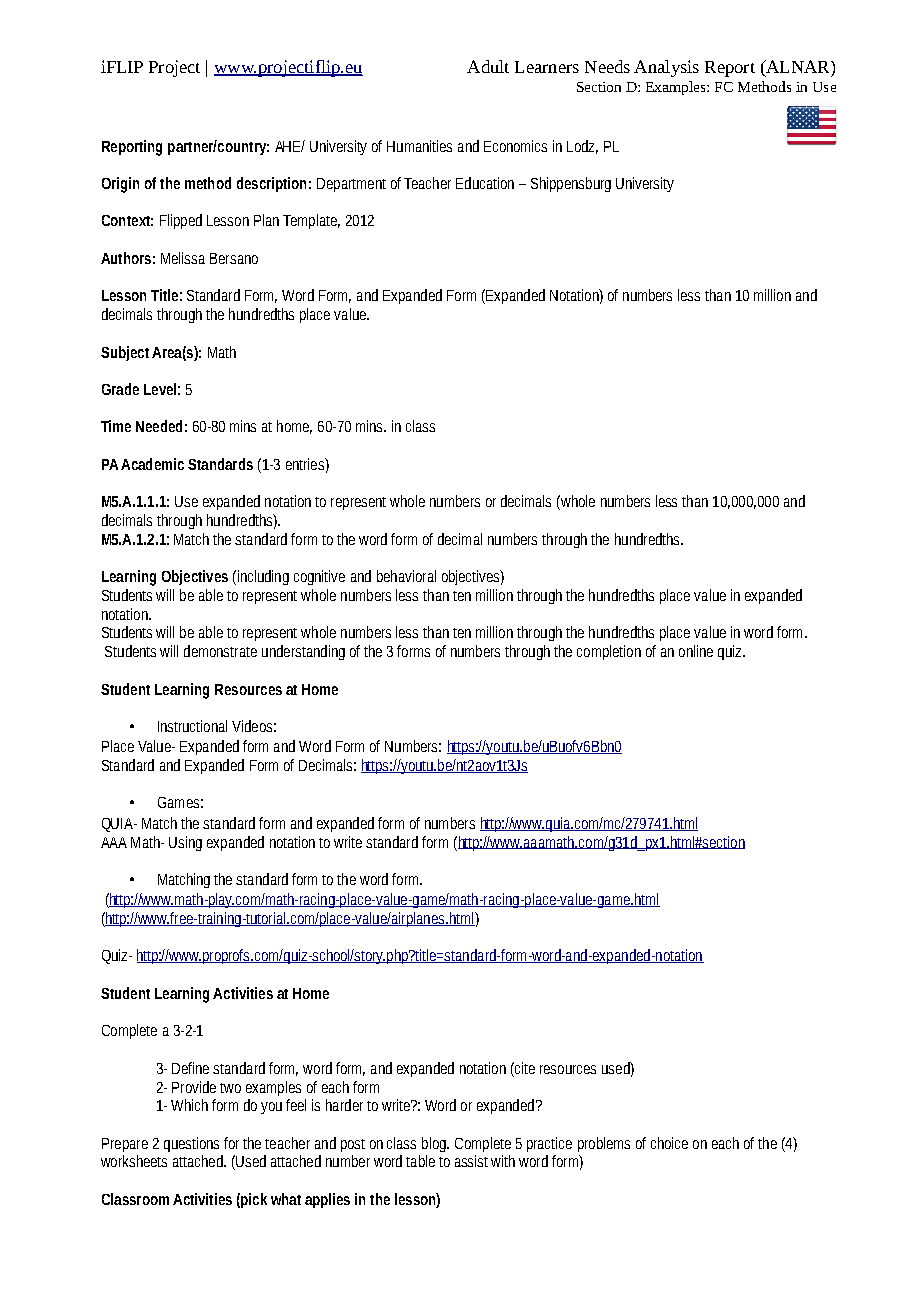 This page has width=924, height=1308. Describe the element at coordinates (435, 1144) in the page. I see `blog` at that location.
